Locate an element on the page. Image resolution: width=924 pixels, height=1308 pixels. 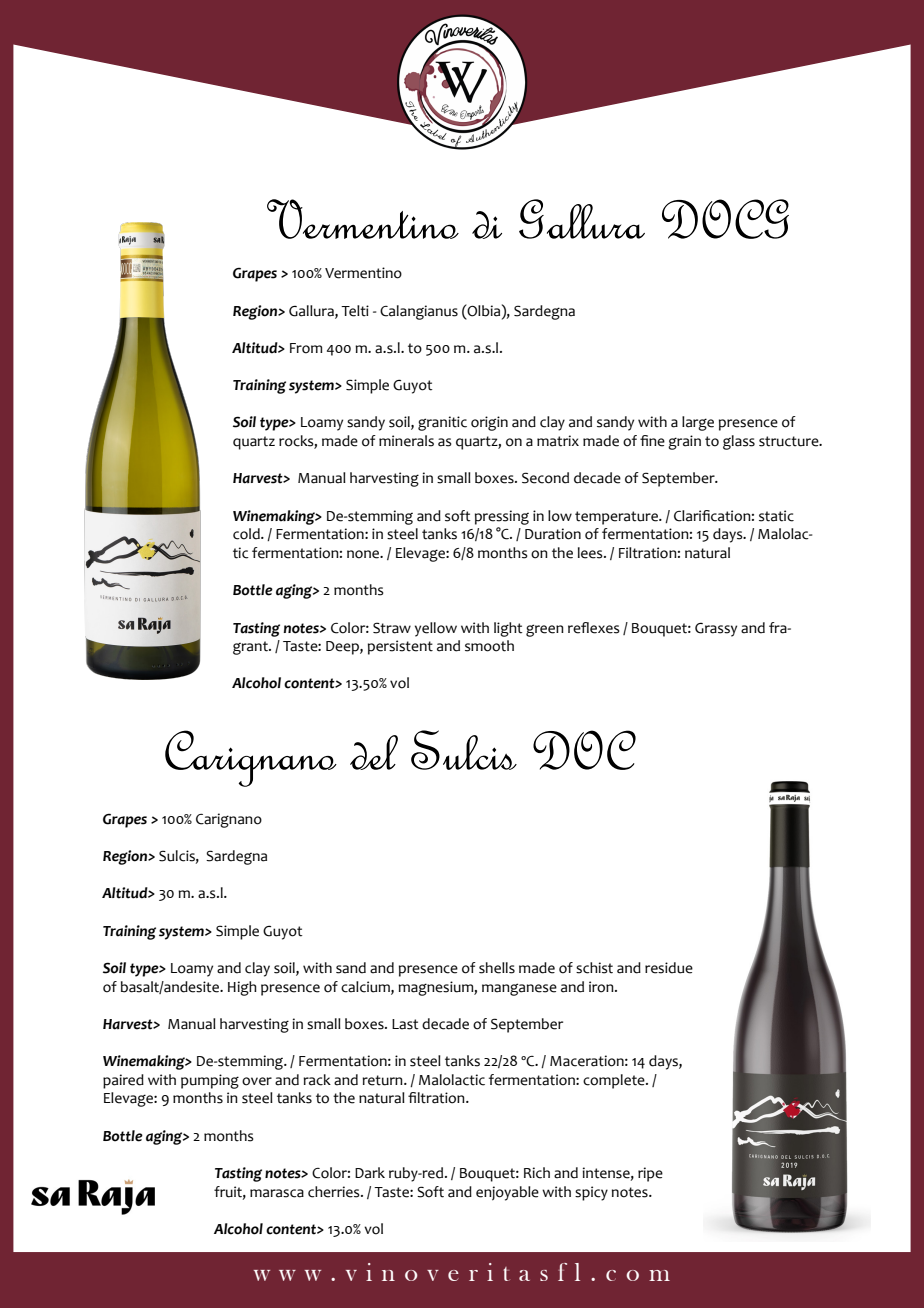
origin is located at coordinates (489, 423).
